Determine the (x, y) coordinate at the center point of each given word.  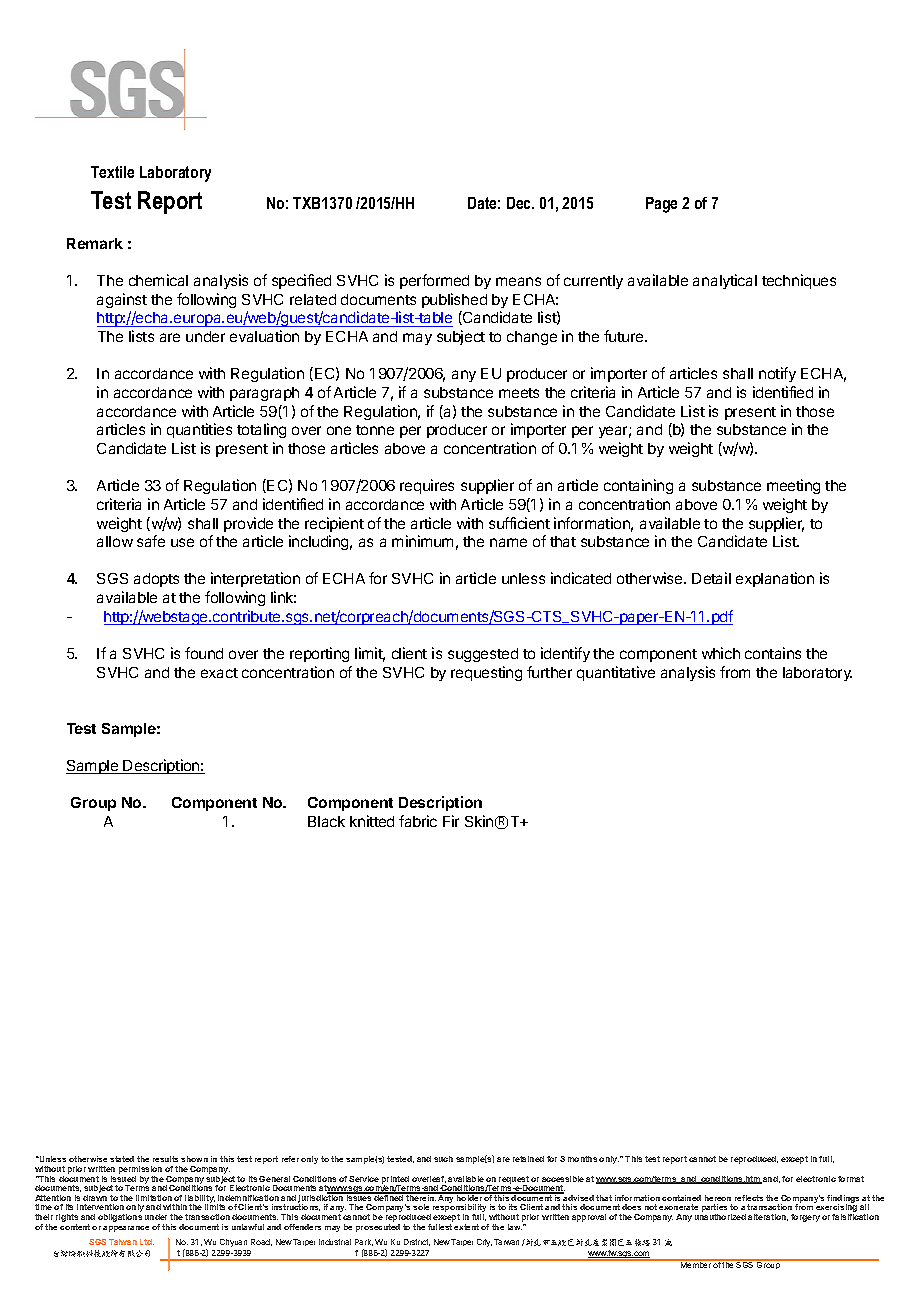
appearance (126, 1229)
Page (661, 205)
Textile (112, 172)
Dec (520, 203)
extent (466, 1227)
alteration (768, 1217)
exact (219, 673)
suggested (483, 655)
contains (773, 653)
